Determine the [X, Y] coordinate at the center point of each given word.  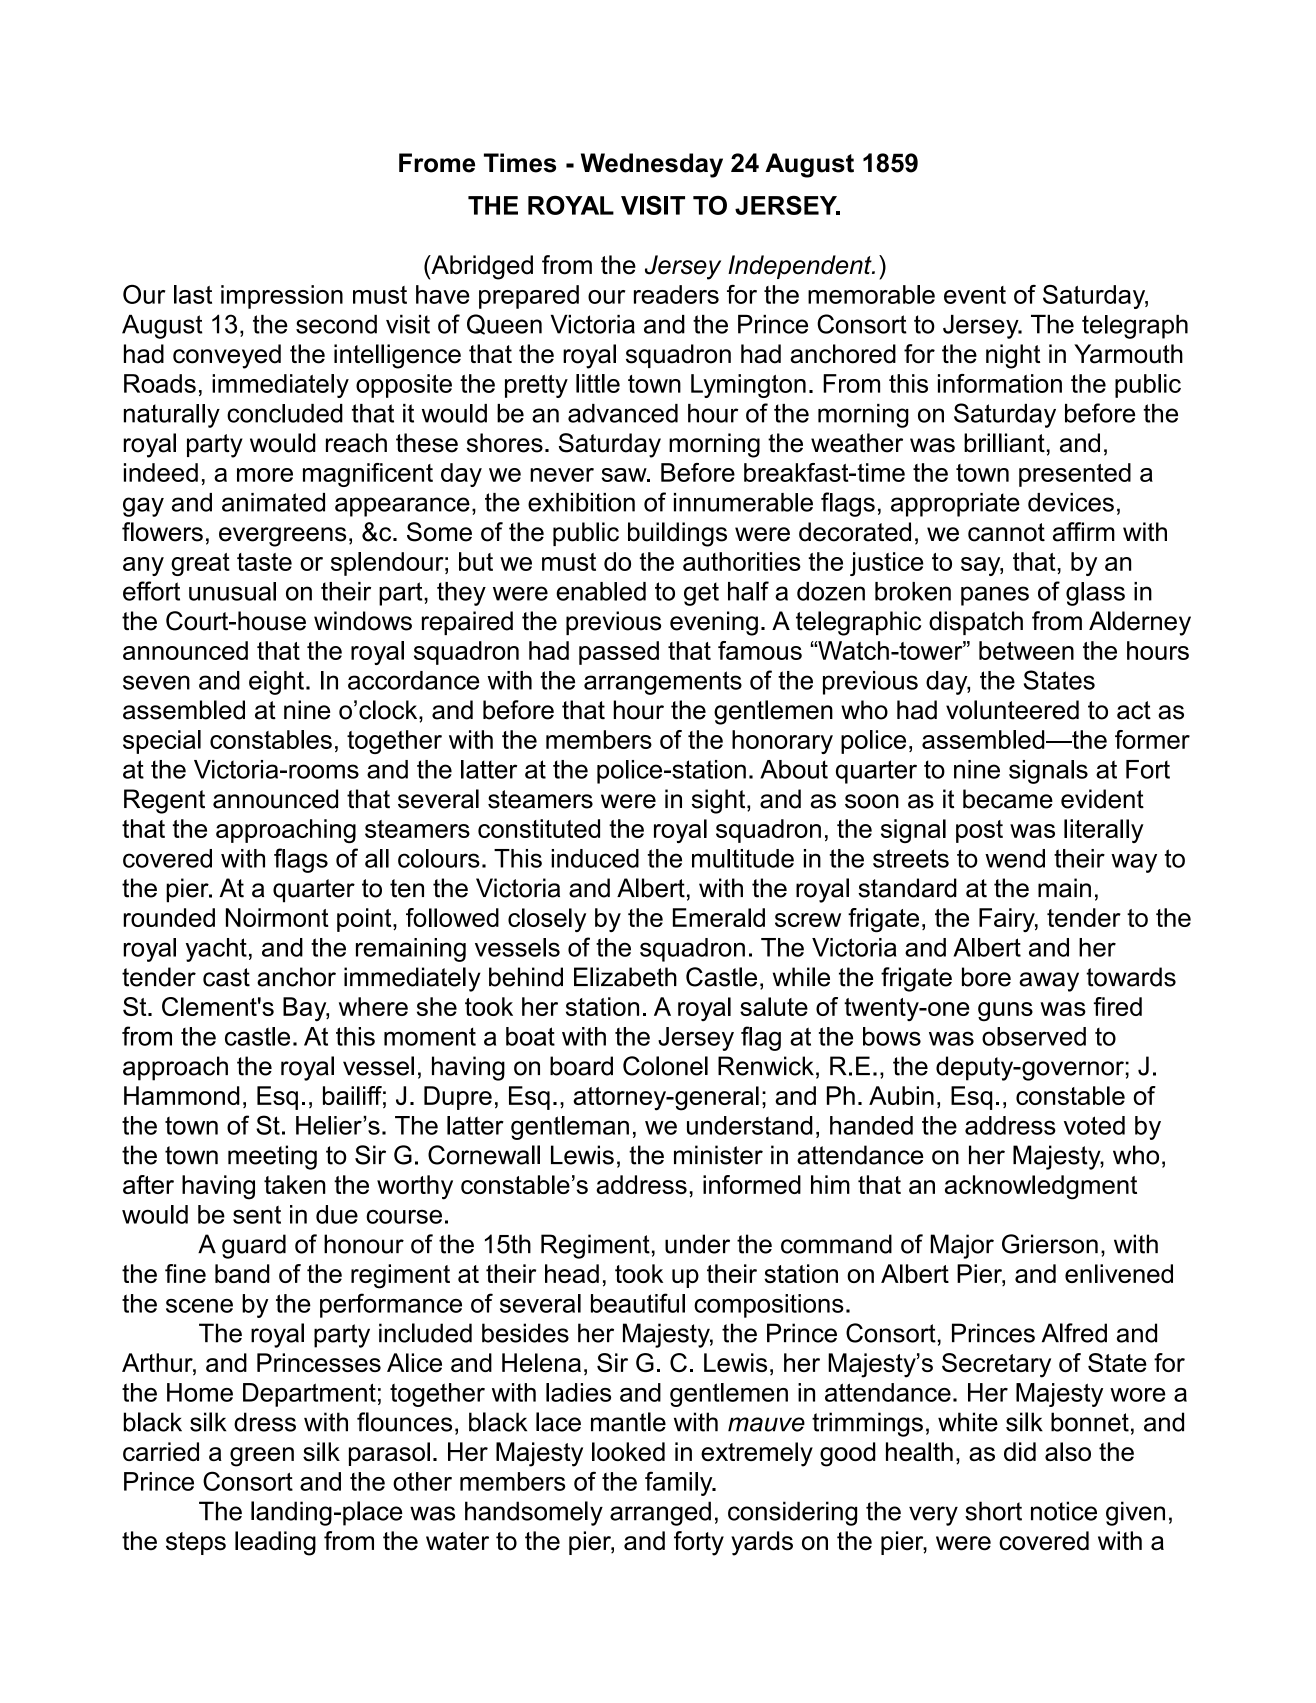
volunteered [1012, 710]
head [572, 1273]
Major [962, 1246]
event [975, 295]
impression [282, 297]
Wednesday [652, 165]
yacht [216, 950]
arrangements [663, 683]
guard [254, 1246]
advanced [623, 413]
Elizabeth [625, 977]
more [265, 475]
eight [276, 683]
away [1049, 982]
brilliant [1004, 443]
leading [275, 1543]
